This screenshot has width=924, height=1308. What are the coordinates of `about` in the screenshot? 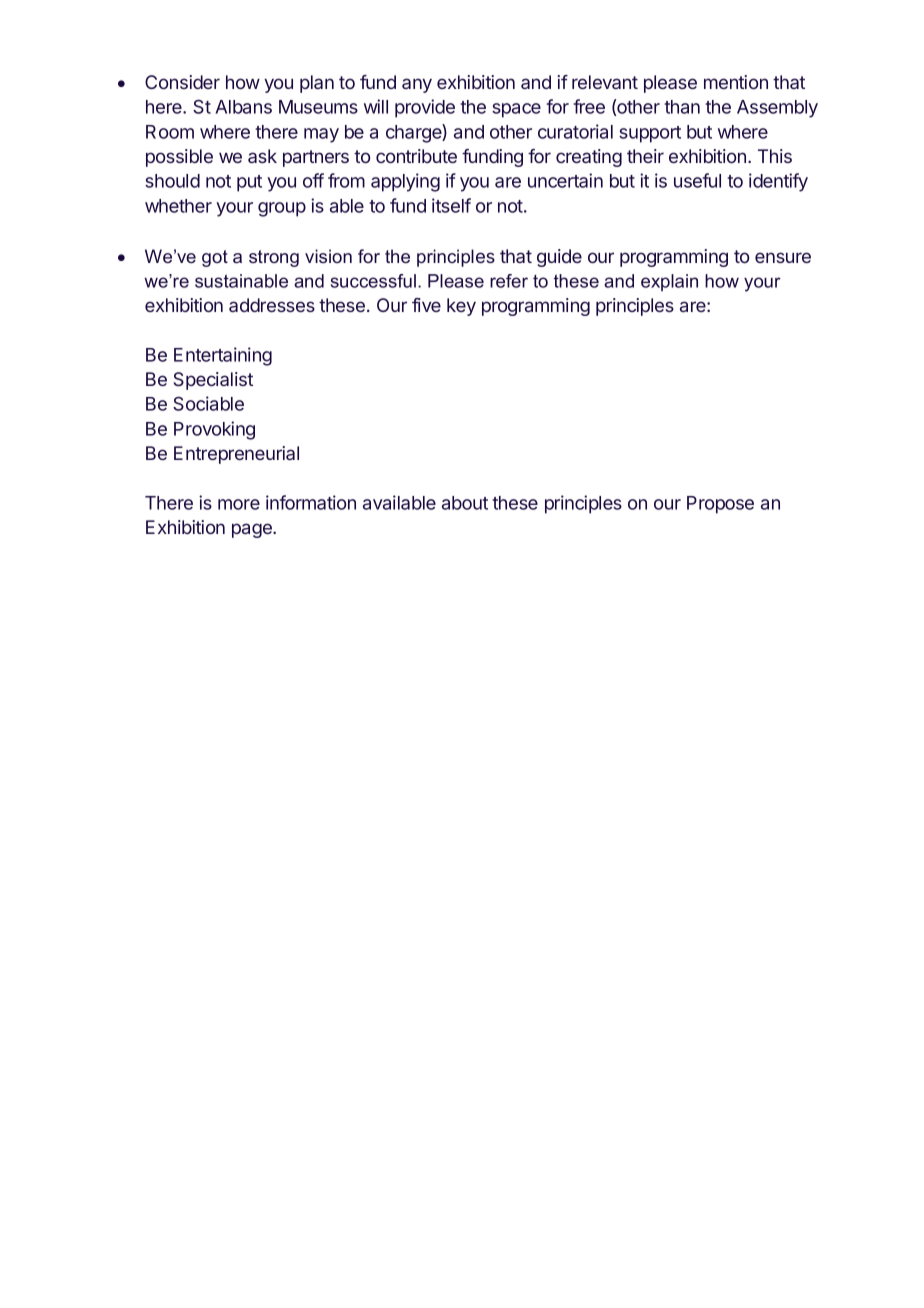 It's located at (465, 503).
